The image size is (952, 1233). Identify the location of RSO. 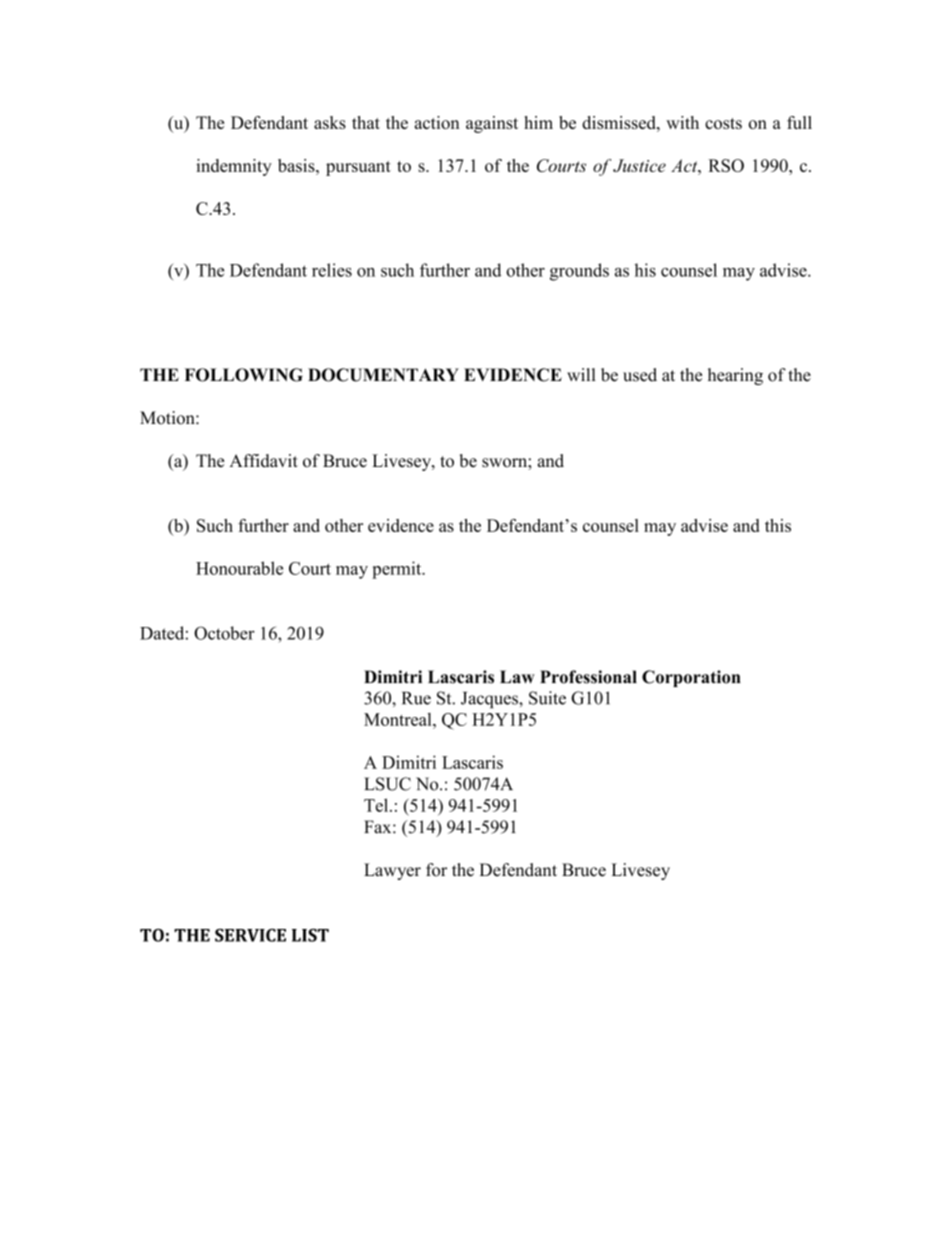
(726, 165).
